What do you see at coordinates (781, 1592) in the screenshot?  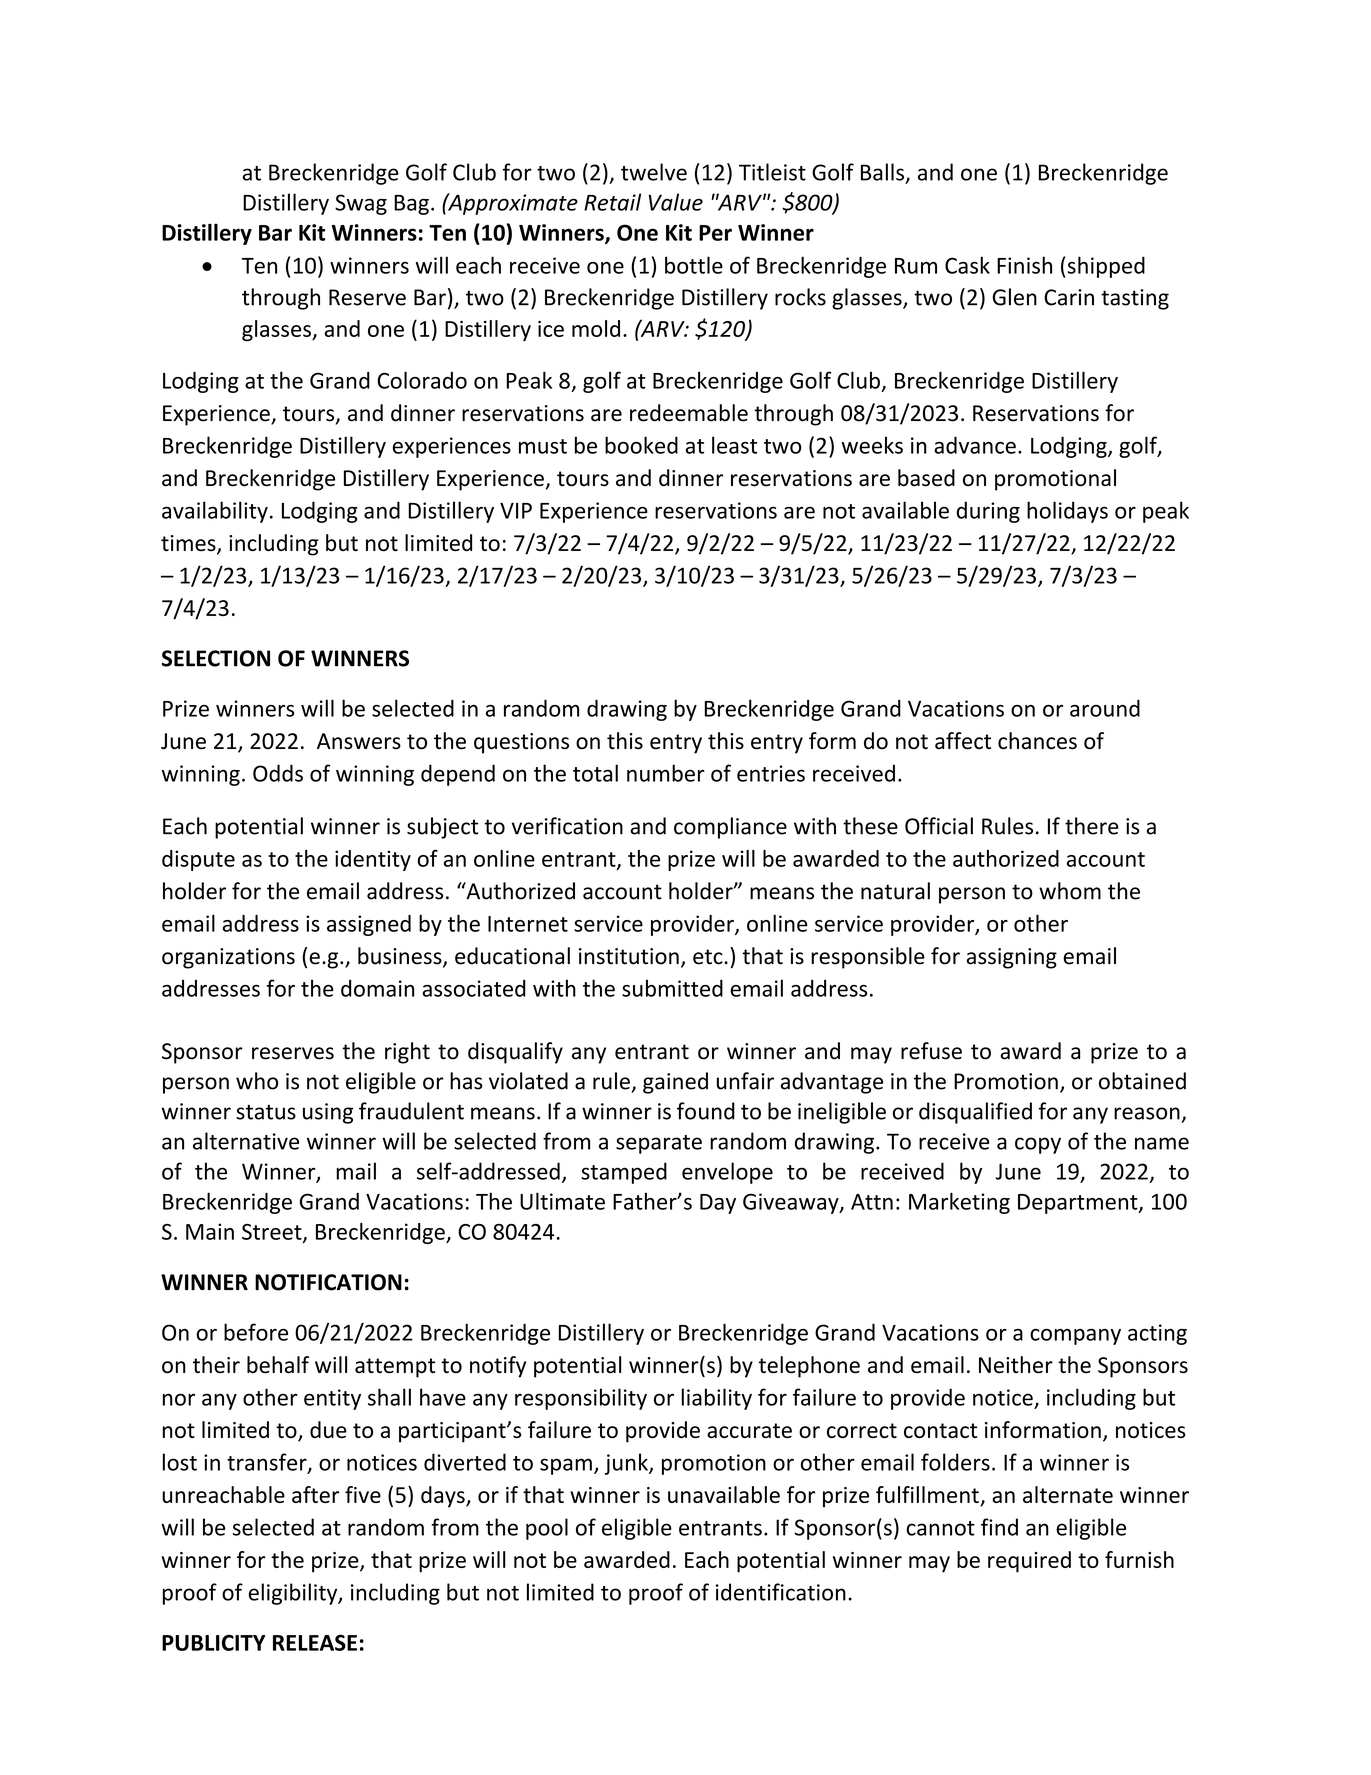 I see `identification` at bounding box center [781, 1592].
